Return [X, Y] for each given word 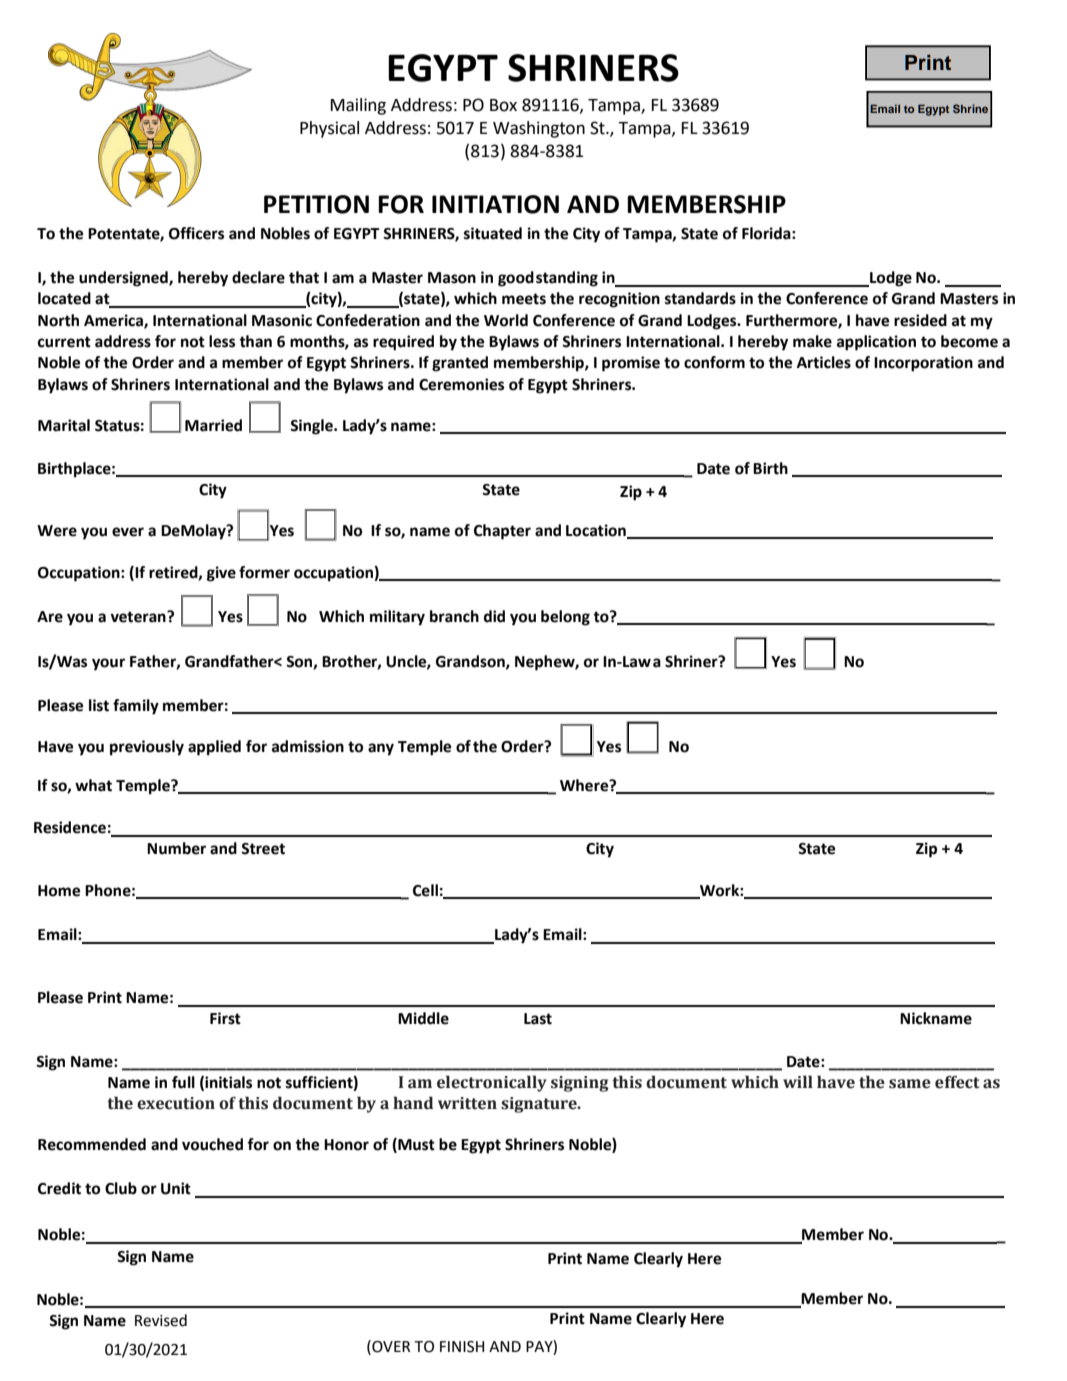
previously [147, 748]
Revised [161, 1320]
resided [920, 320]
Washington [539, 129]
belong [565, 618]
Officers [196, 233]
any [381, 749]
